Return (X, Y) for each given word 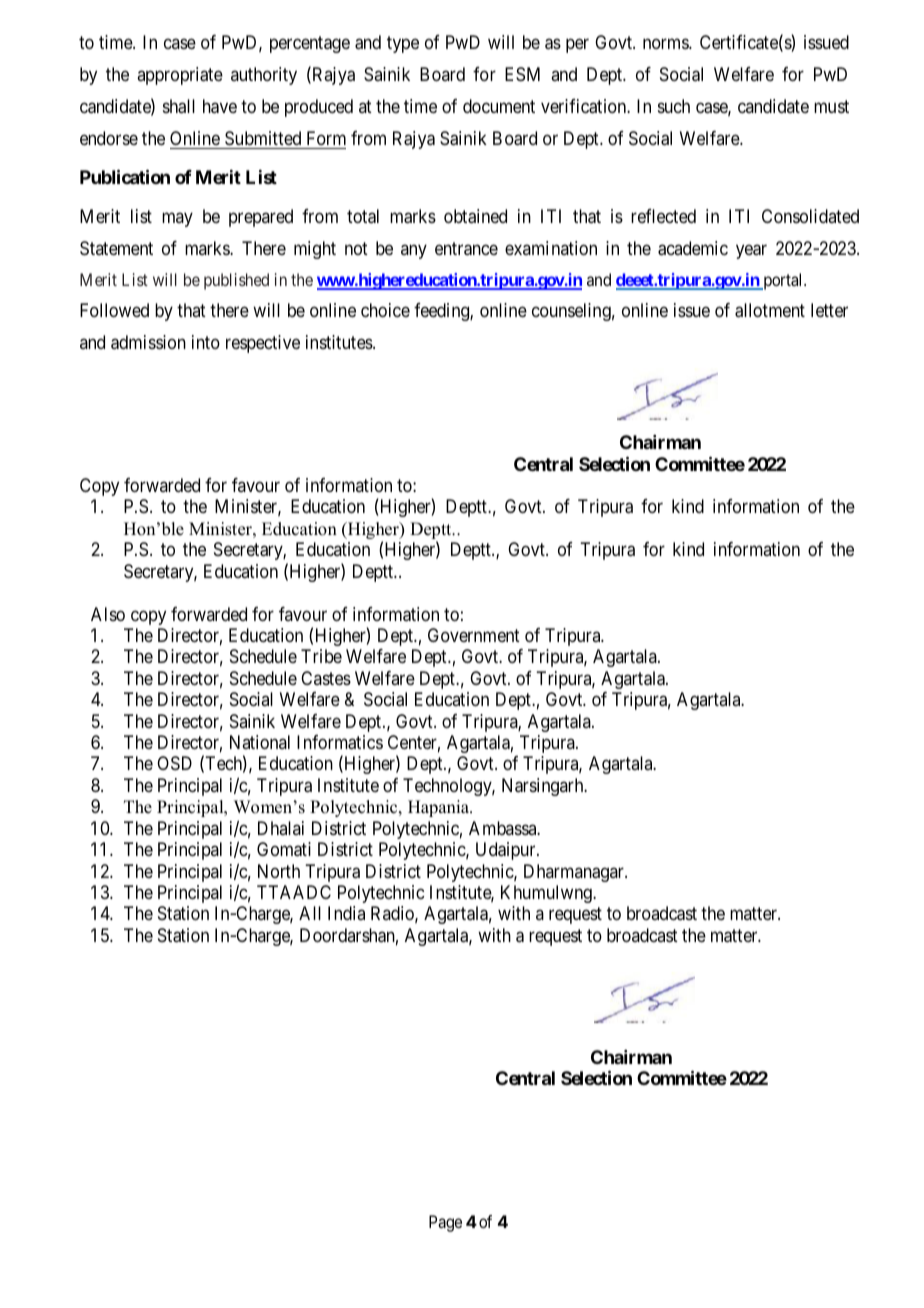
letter (829, 310)
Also (108, 614)
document (499, 106)
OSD (174, 763)
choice (385, 310)
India (346, 913)
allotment (770, 310)
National (260, 742)
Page (445, 1223)
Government (474, 635)
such (674, 106)
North (279, 871)
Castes (326, 678)
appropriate (180, 76)
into (206, 342)
